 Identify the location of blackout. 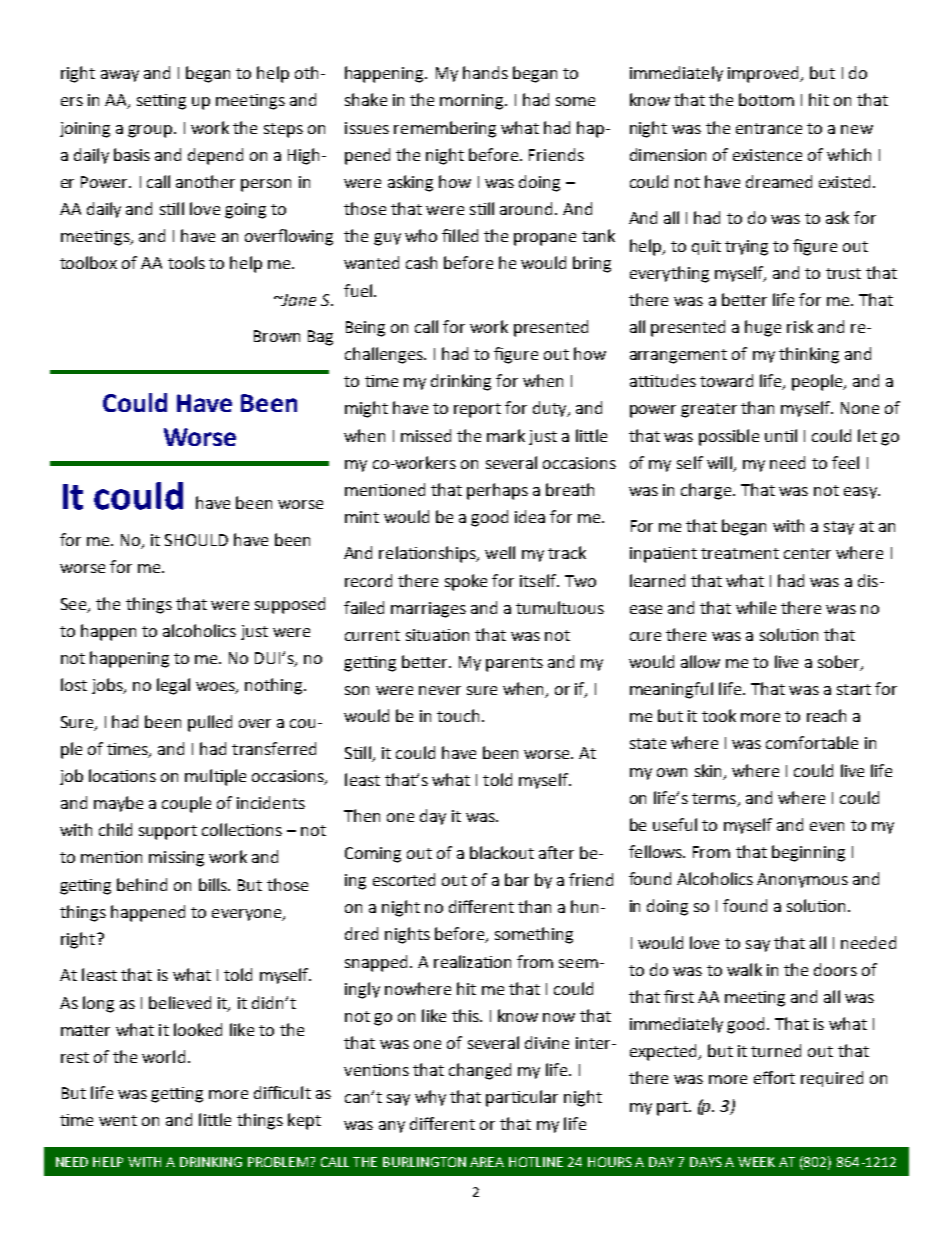
(502, 852).
